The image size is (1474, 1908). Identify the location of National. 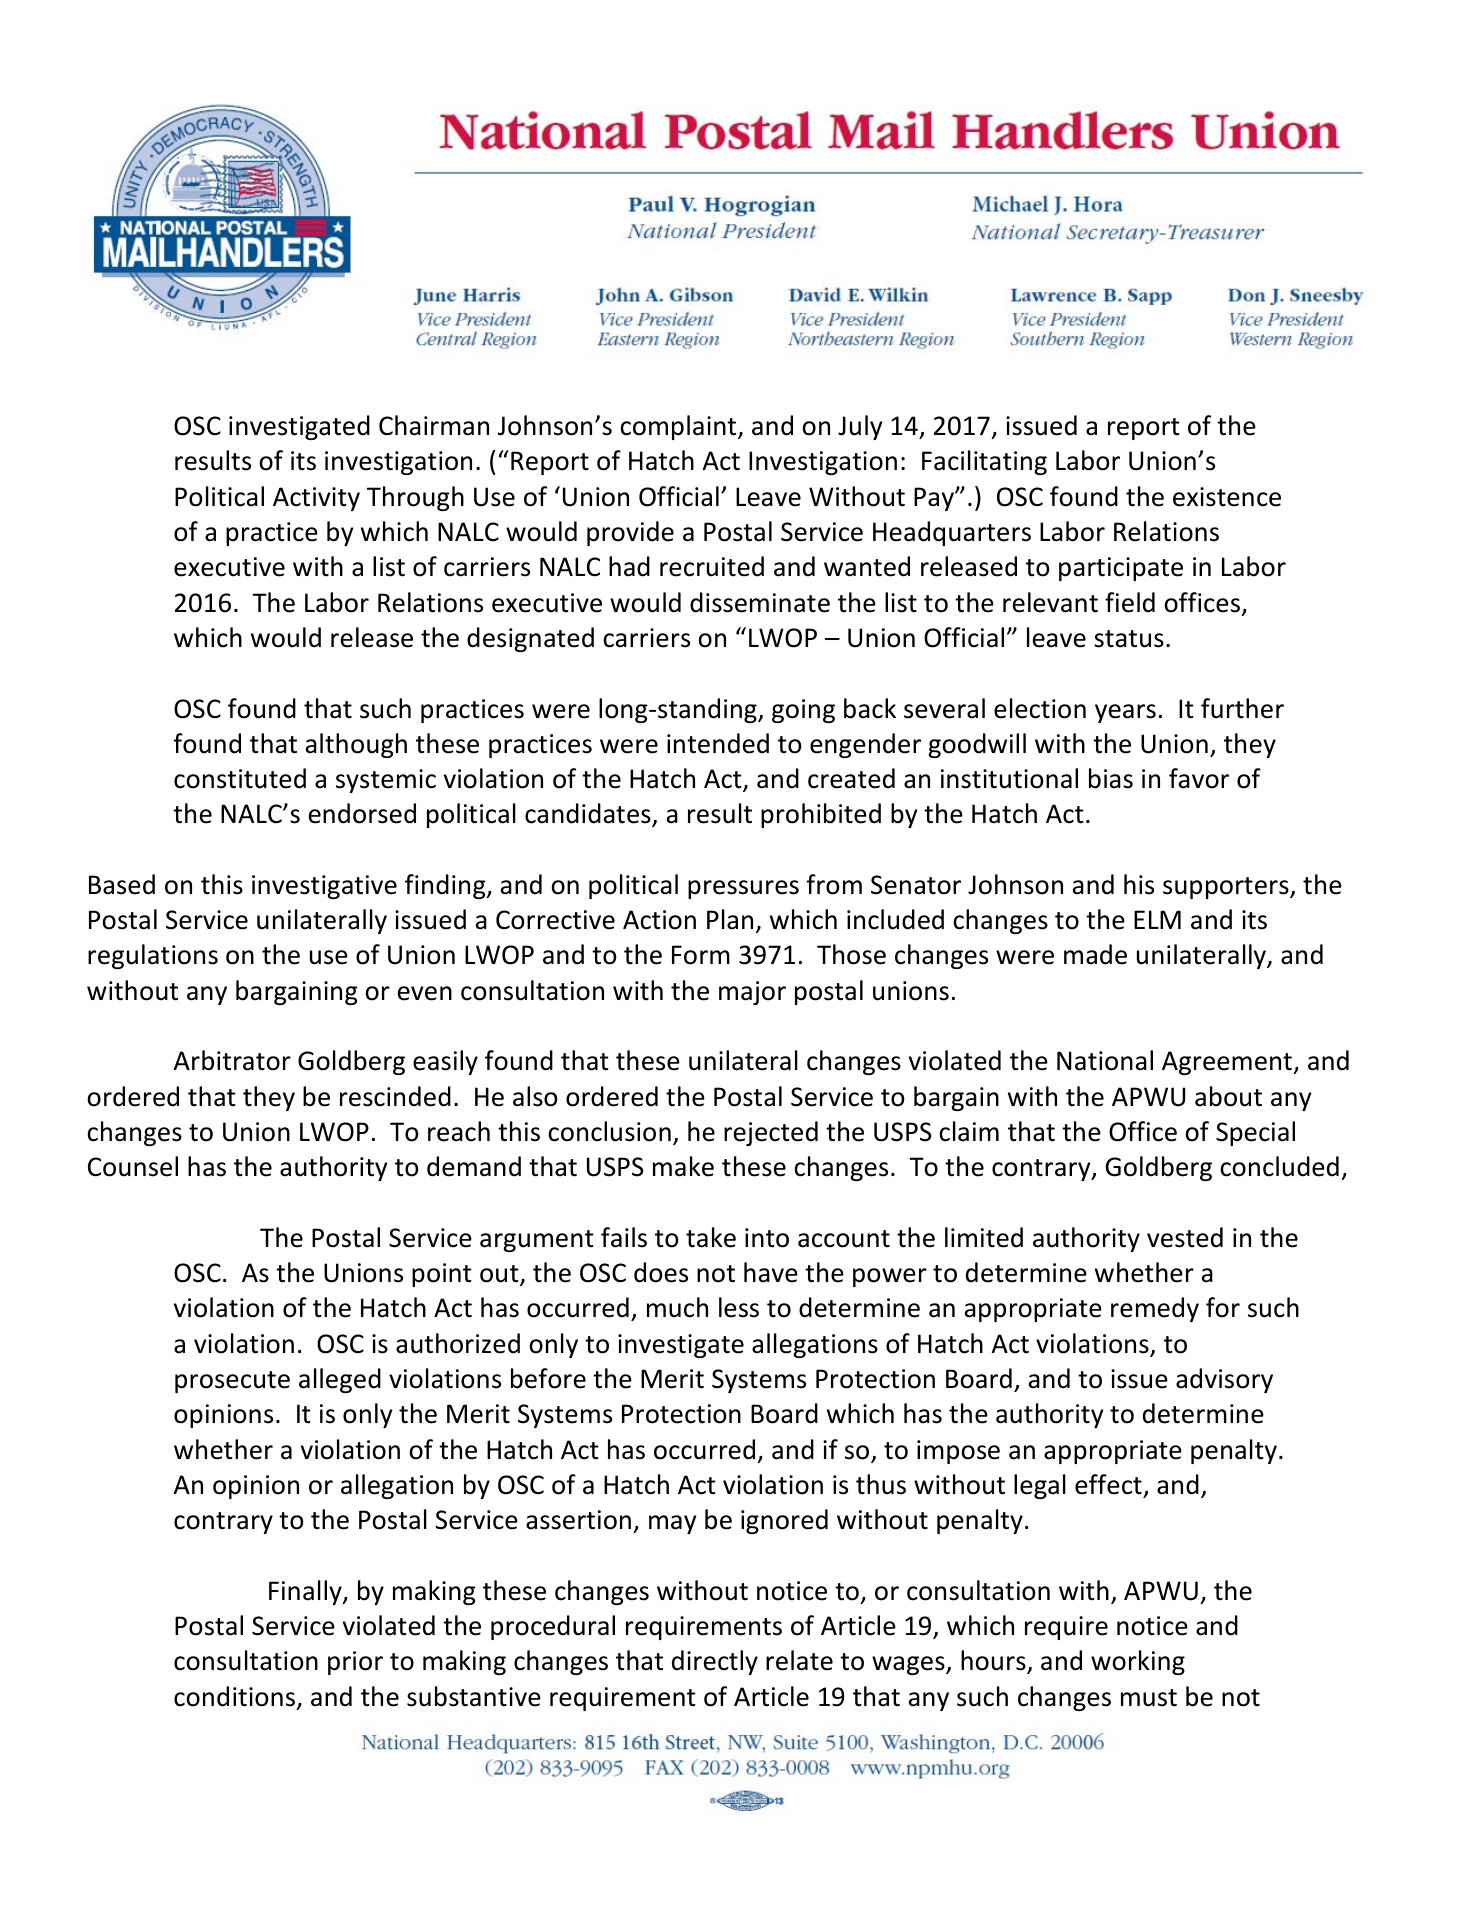
(1105, 1060).
